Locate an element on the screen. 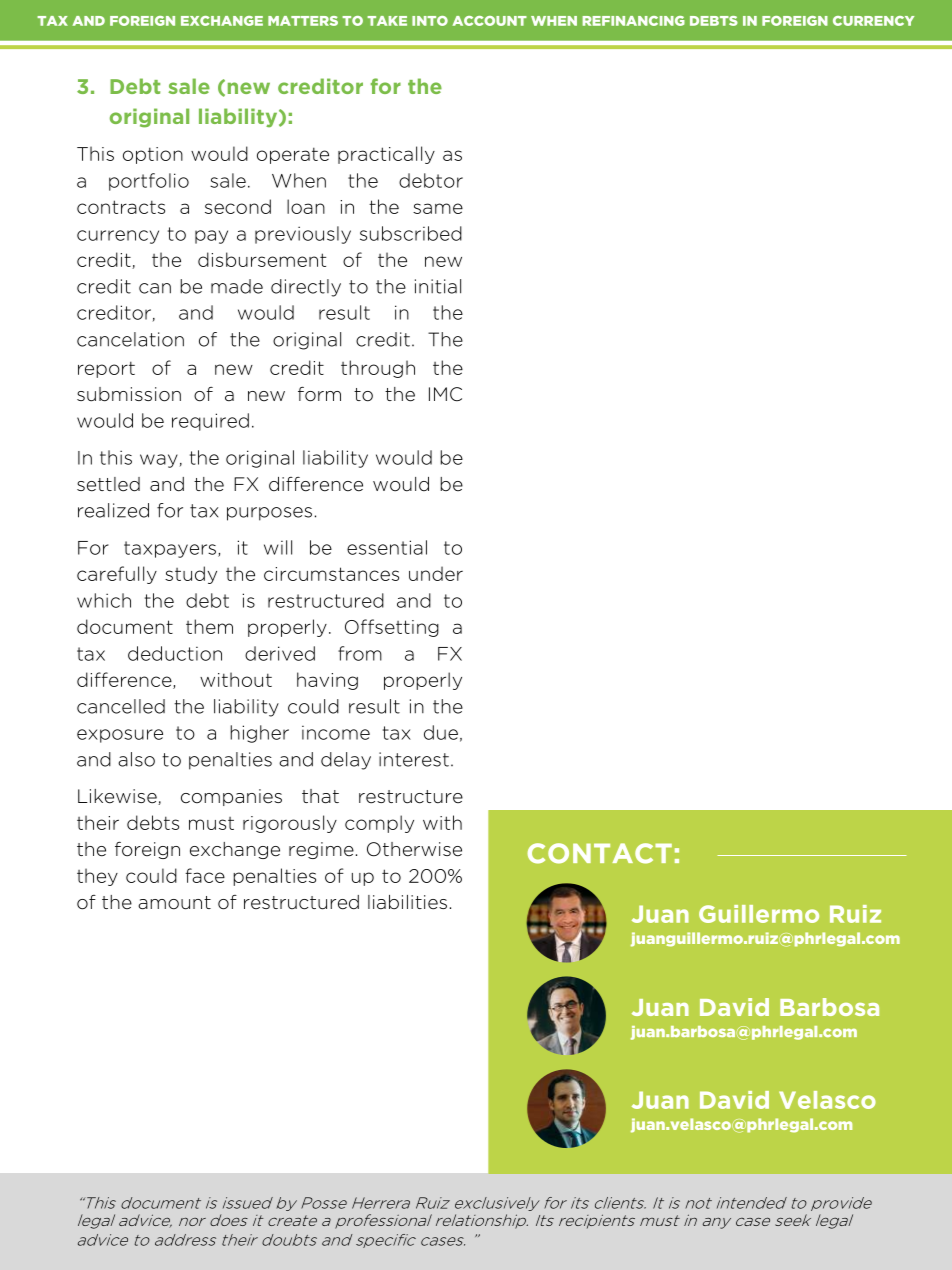 The image size is (952, 1270). REFINANCING is located at coordinates (634, 21).
